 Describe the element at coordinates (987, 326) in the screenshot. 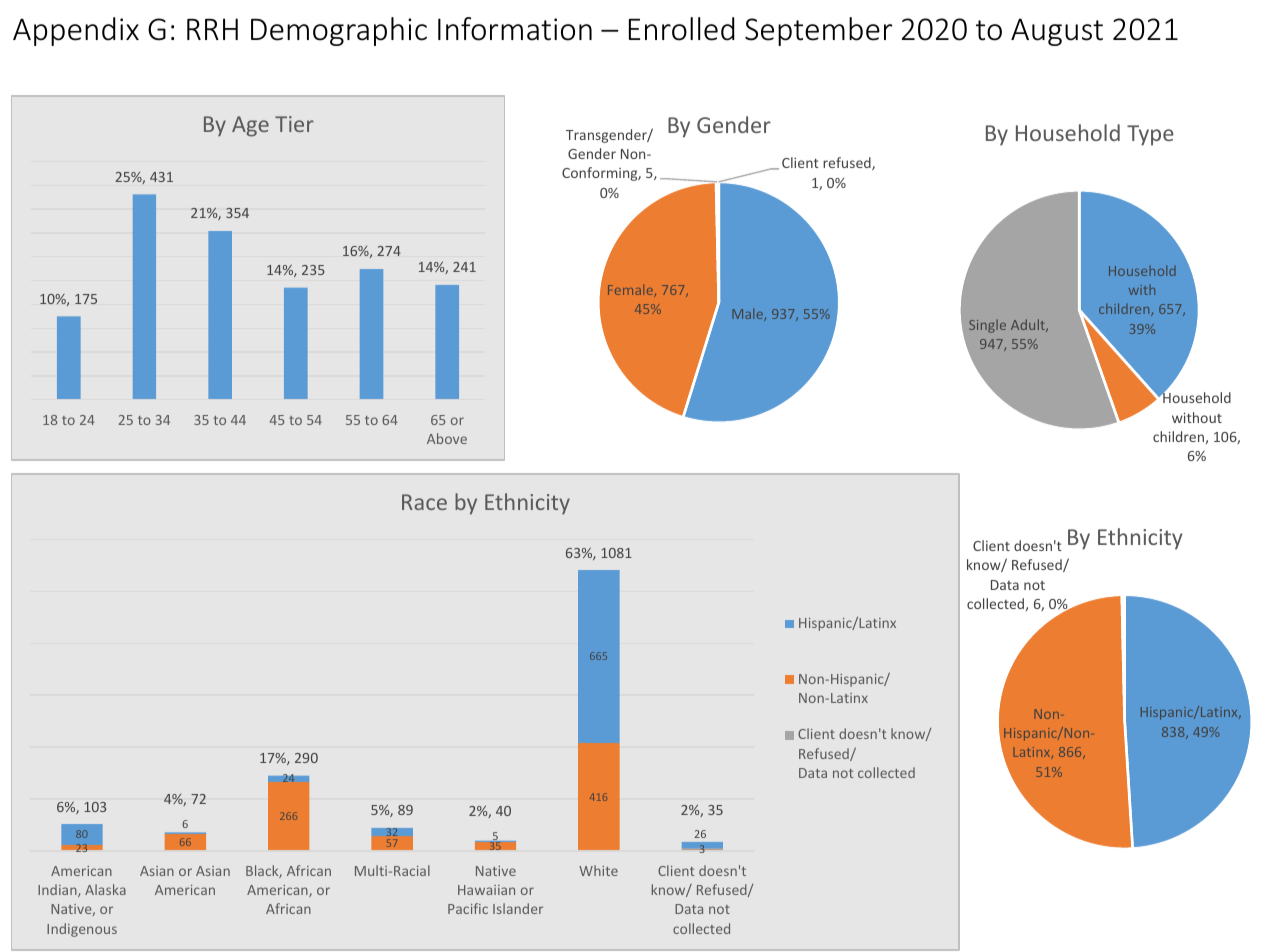

I see `Single` at that location.
